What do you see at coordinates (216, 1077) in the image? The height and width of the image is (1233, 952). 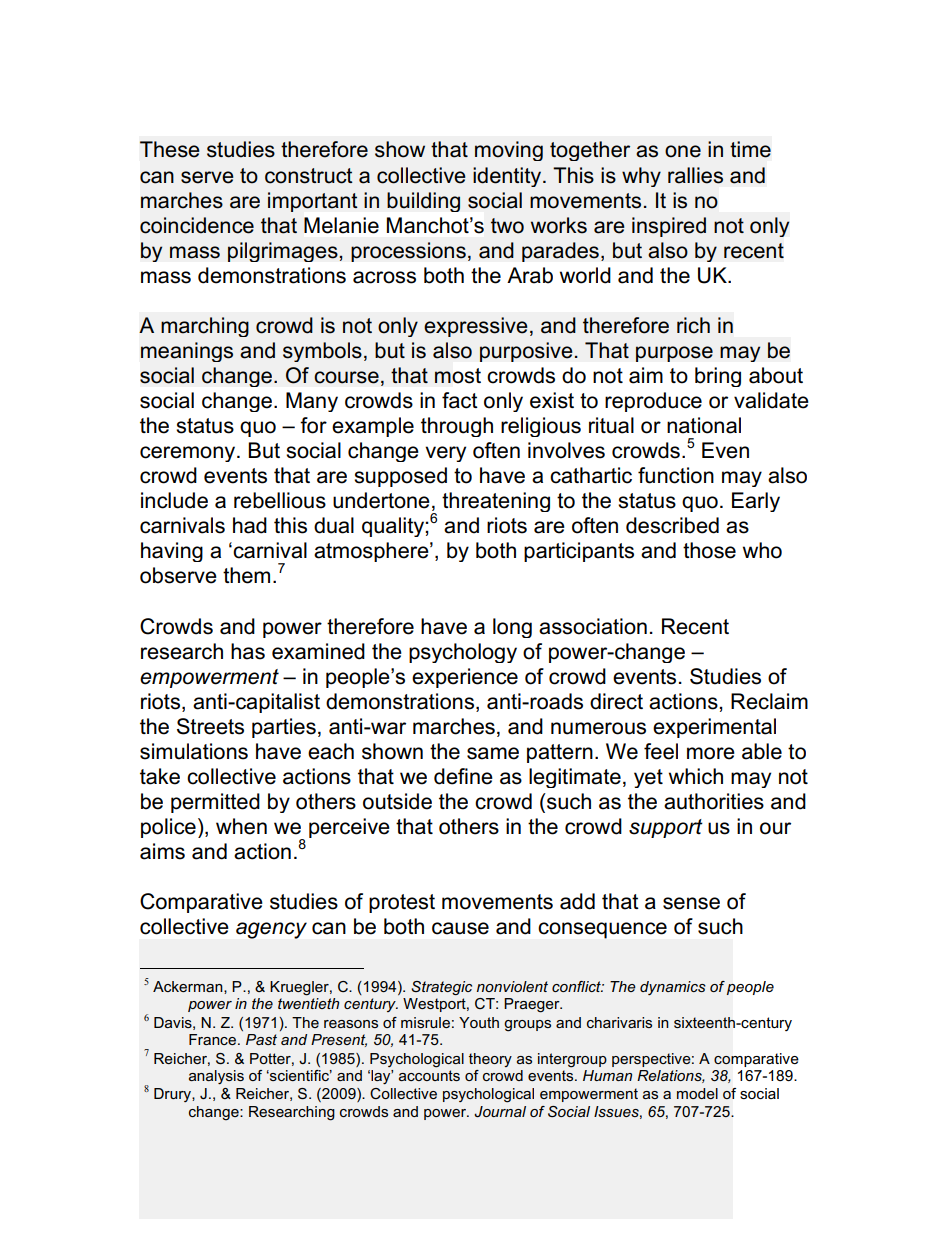 I see `analysis` at bounding box center [216, 1077].
